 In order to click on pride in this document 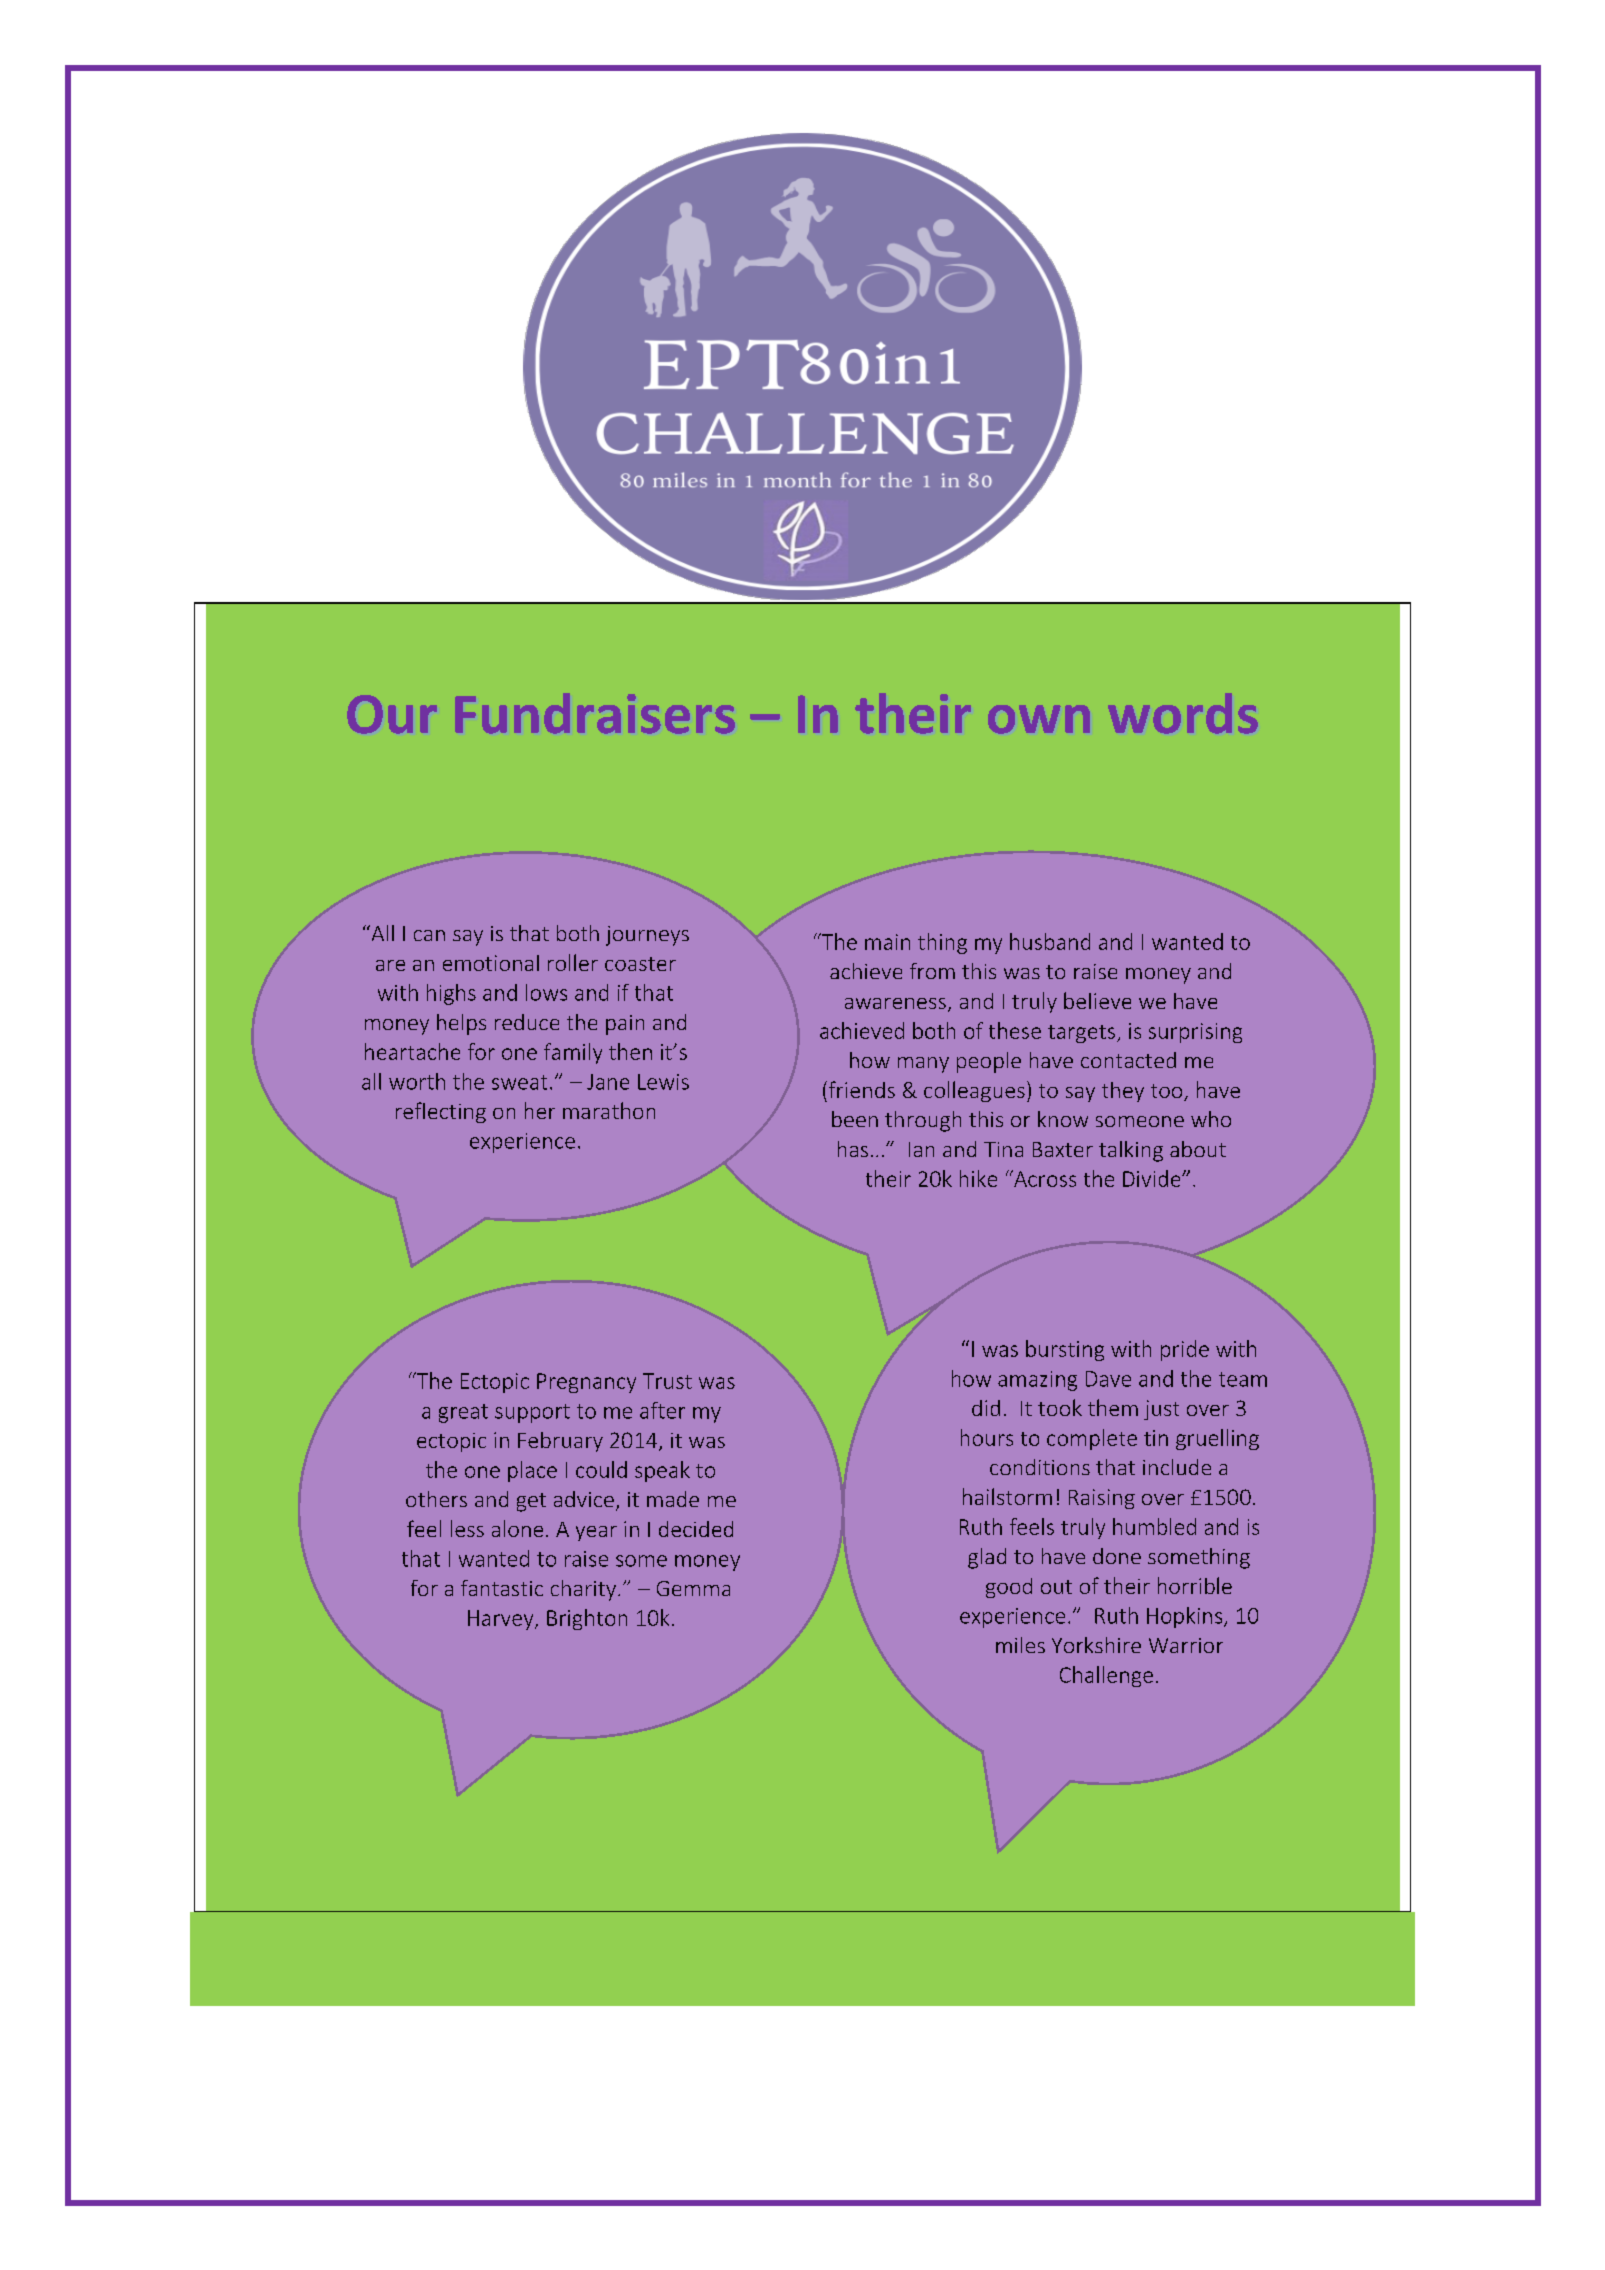, I will do `click(1185, 1350)`.
